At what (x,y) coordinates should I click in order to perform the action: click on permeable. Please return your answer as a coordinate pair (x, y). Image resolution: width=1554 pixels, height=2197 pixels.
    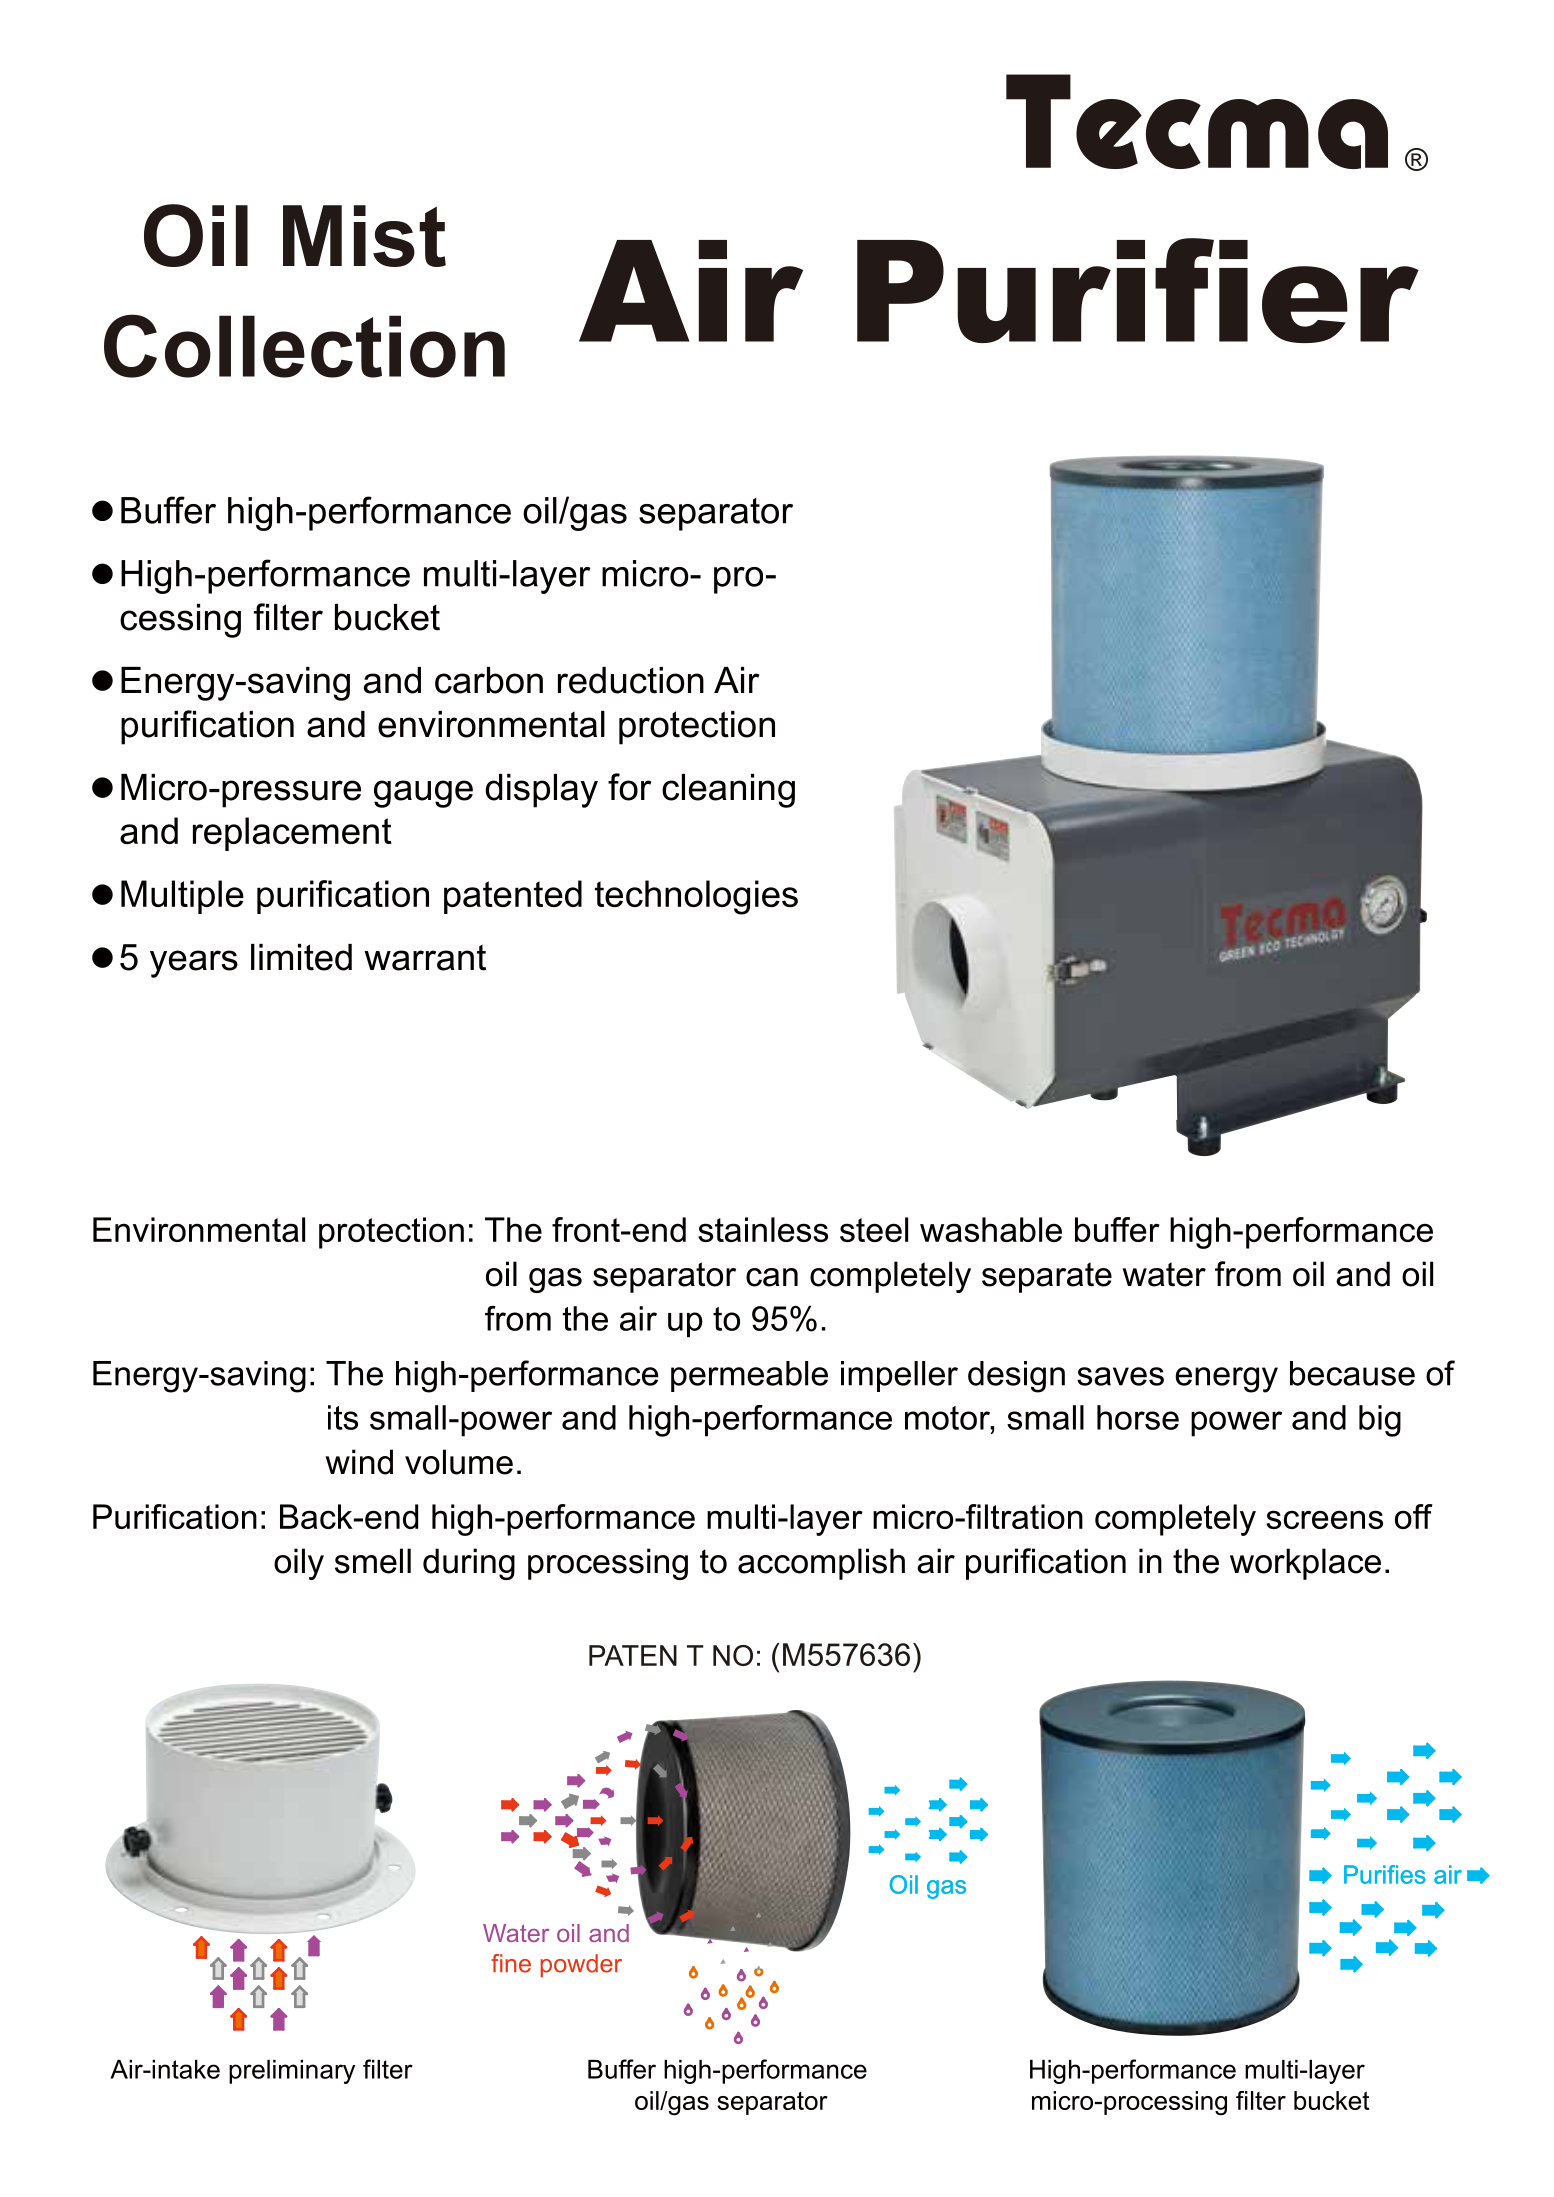
    Looking at the image, I should click on (749, 1376).
